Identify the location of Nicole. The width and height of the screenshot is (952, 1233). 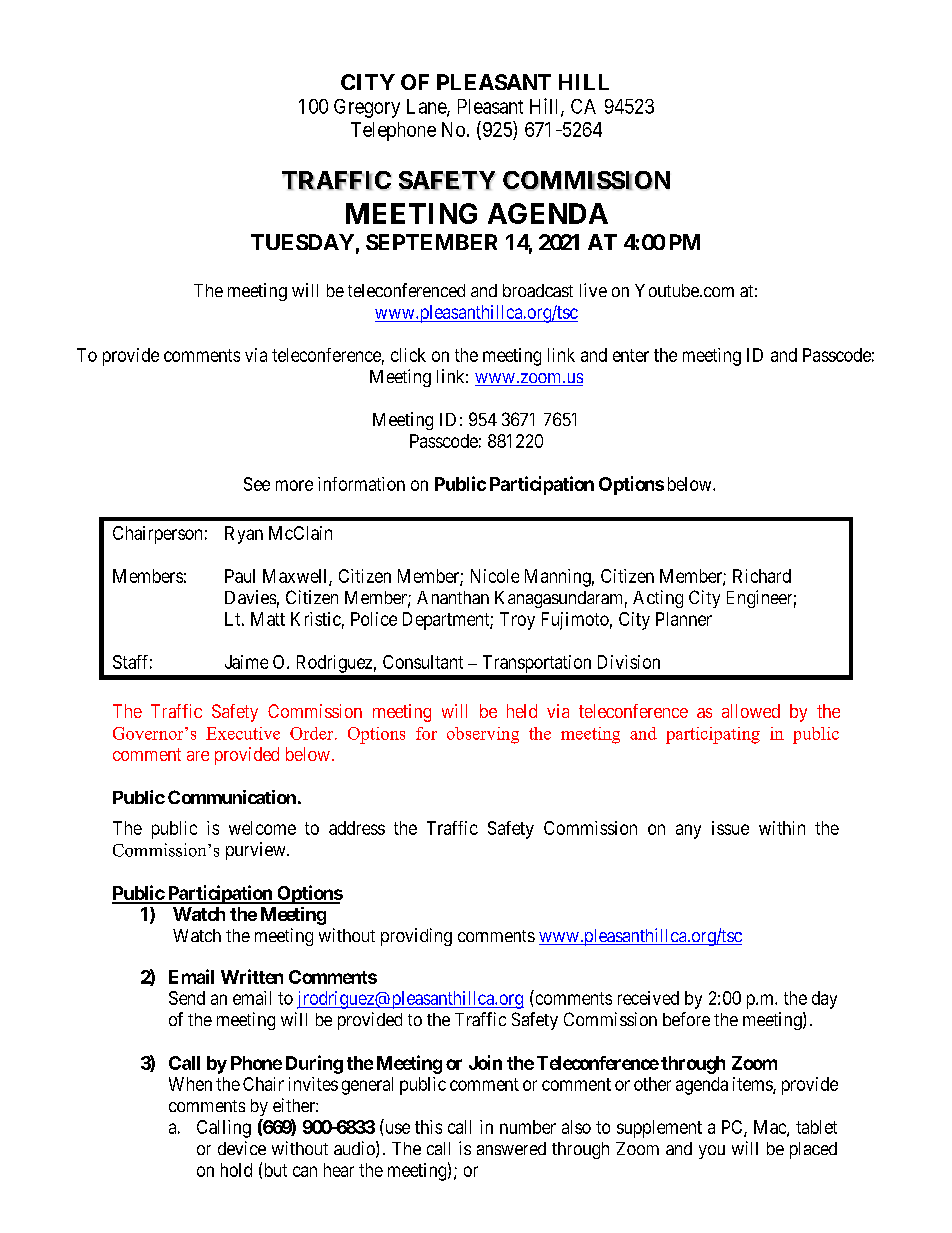
(495, 576).
